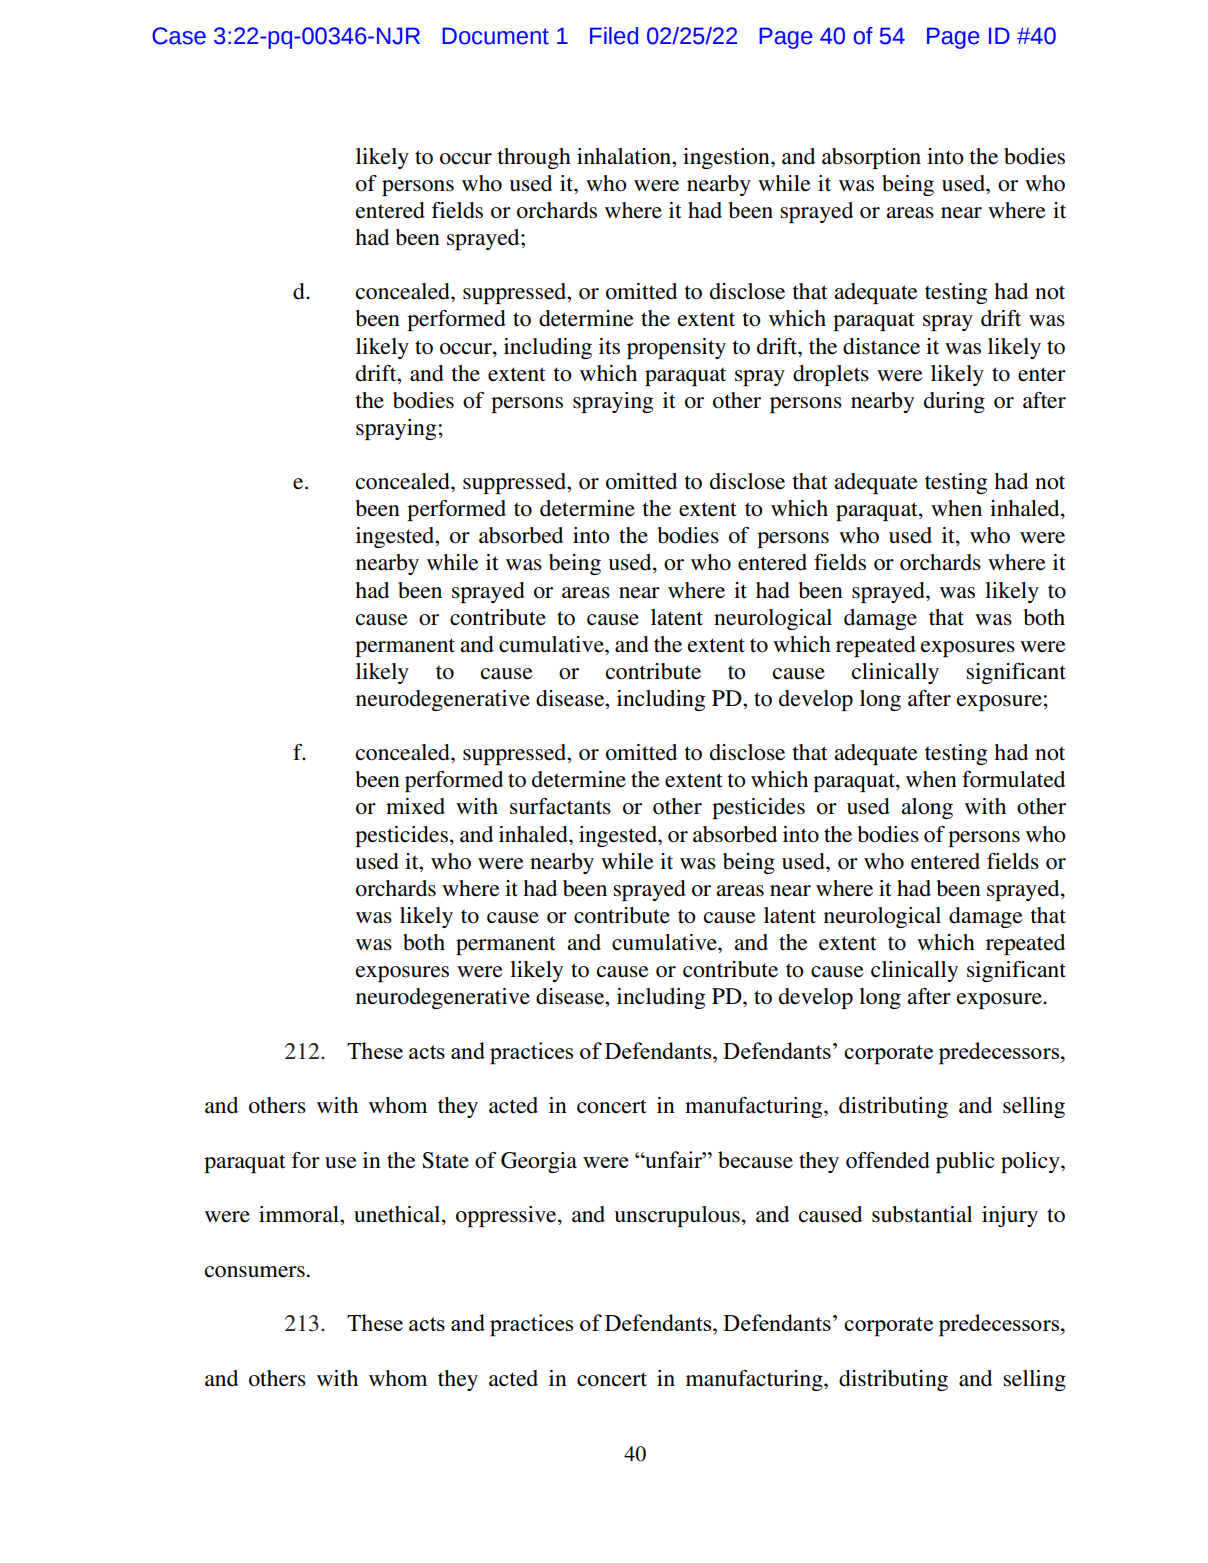  I want to click on immoral, so click(300, 1214).
